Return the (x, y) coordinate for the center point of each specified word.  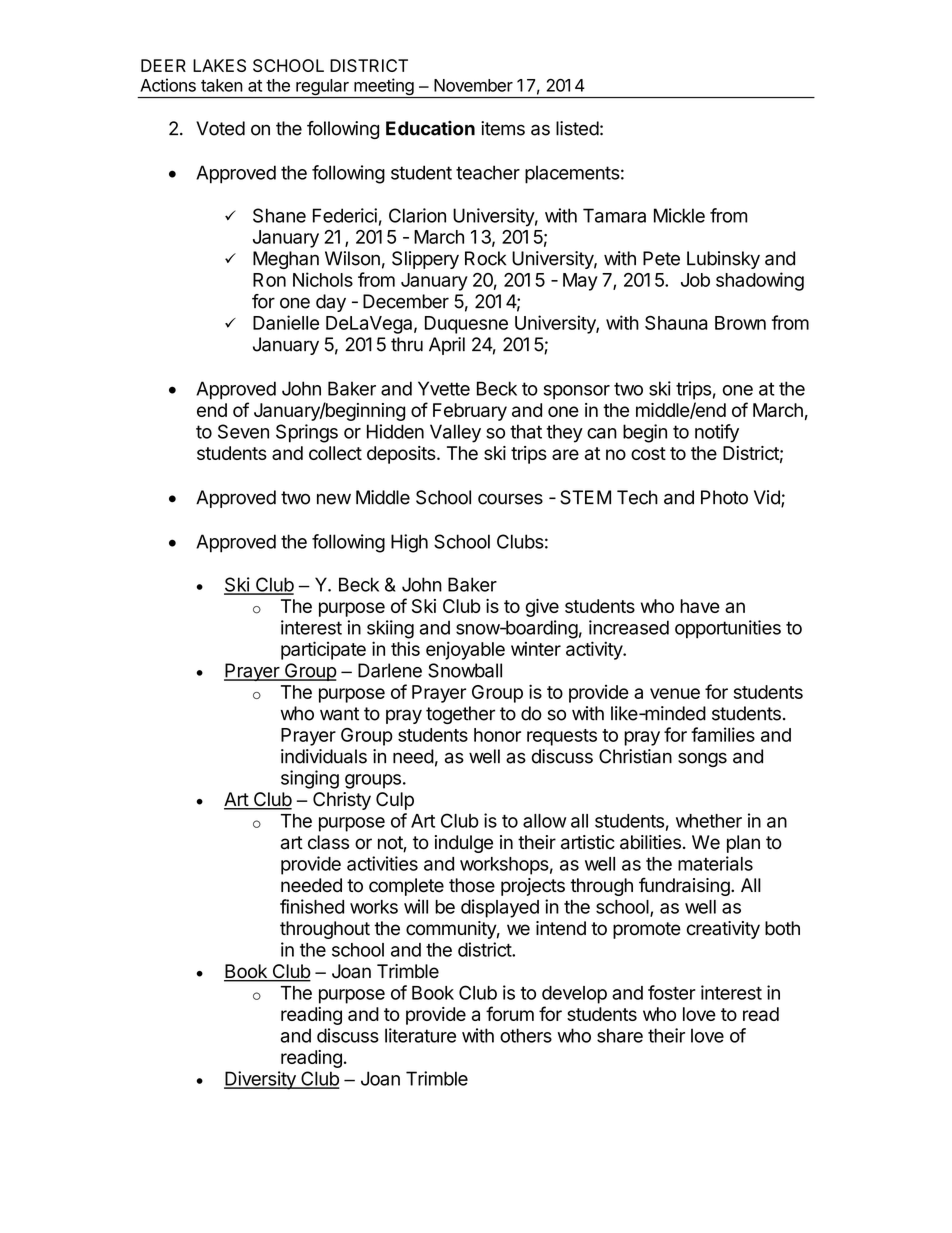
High (409, 543)
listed (577, 128)
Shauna (676, 323)
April (447, 346)
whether (709, 821)
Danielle (286, 322)
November (473, 85)
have (700, 606)
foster (672, 992)
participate (323, 650)
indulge (464, 844)
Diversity (261, 1080)
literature (420, 1035)
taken (222, 85)
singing (310, 779)
